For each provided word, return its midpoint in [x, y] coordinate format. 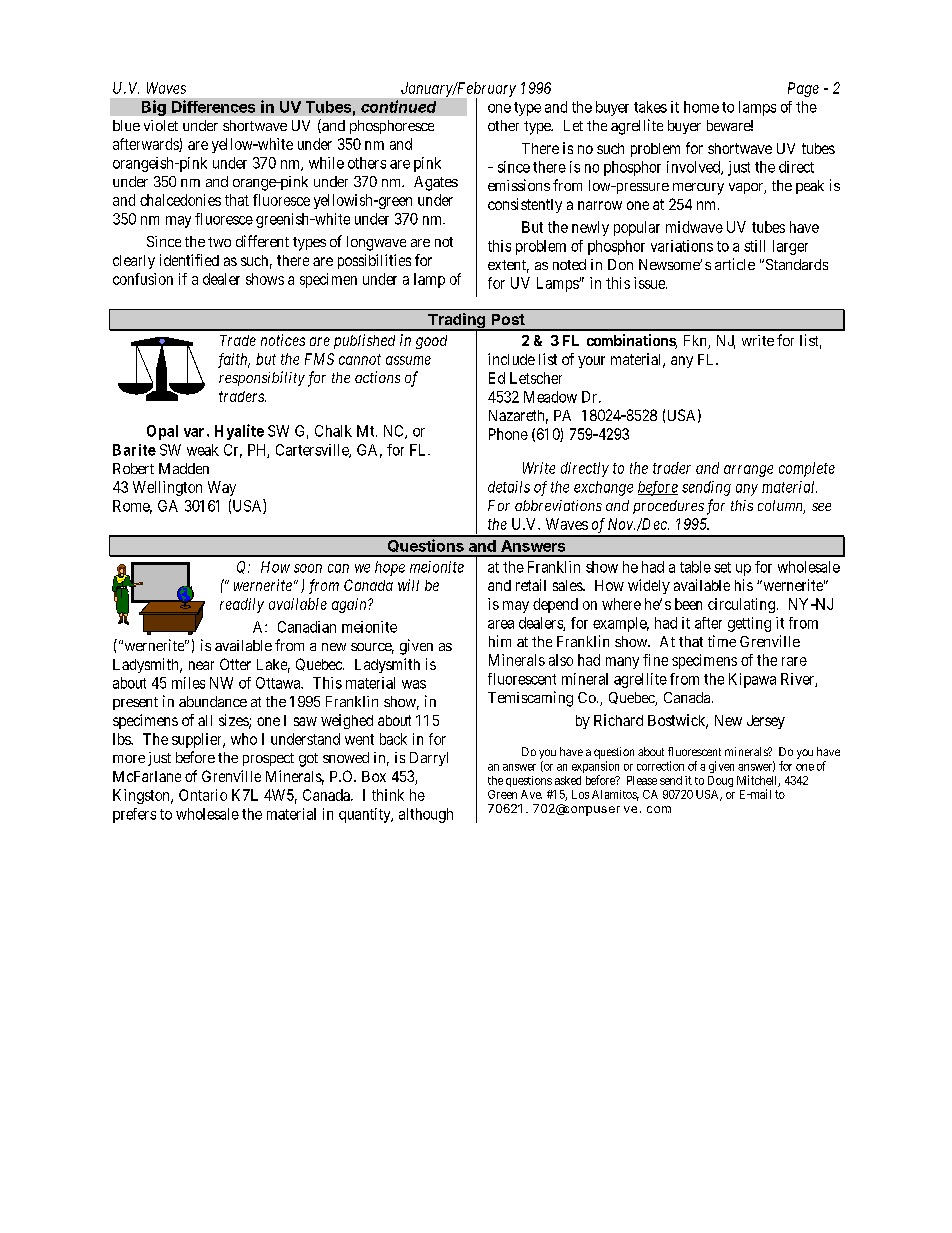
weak [203, 450]
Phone [508, 434]
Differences [213, 106]
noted [569, 264]
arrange [748, 471]
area [501, 624]
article [735, 264]
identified [189, 260]
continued [398, 106]
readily [242, 605]
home [701, 107]
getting [749, 624]
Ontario [203, 795]
